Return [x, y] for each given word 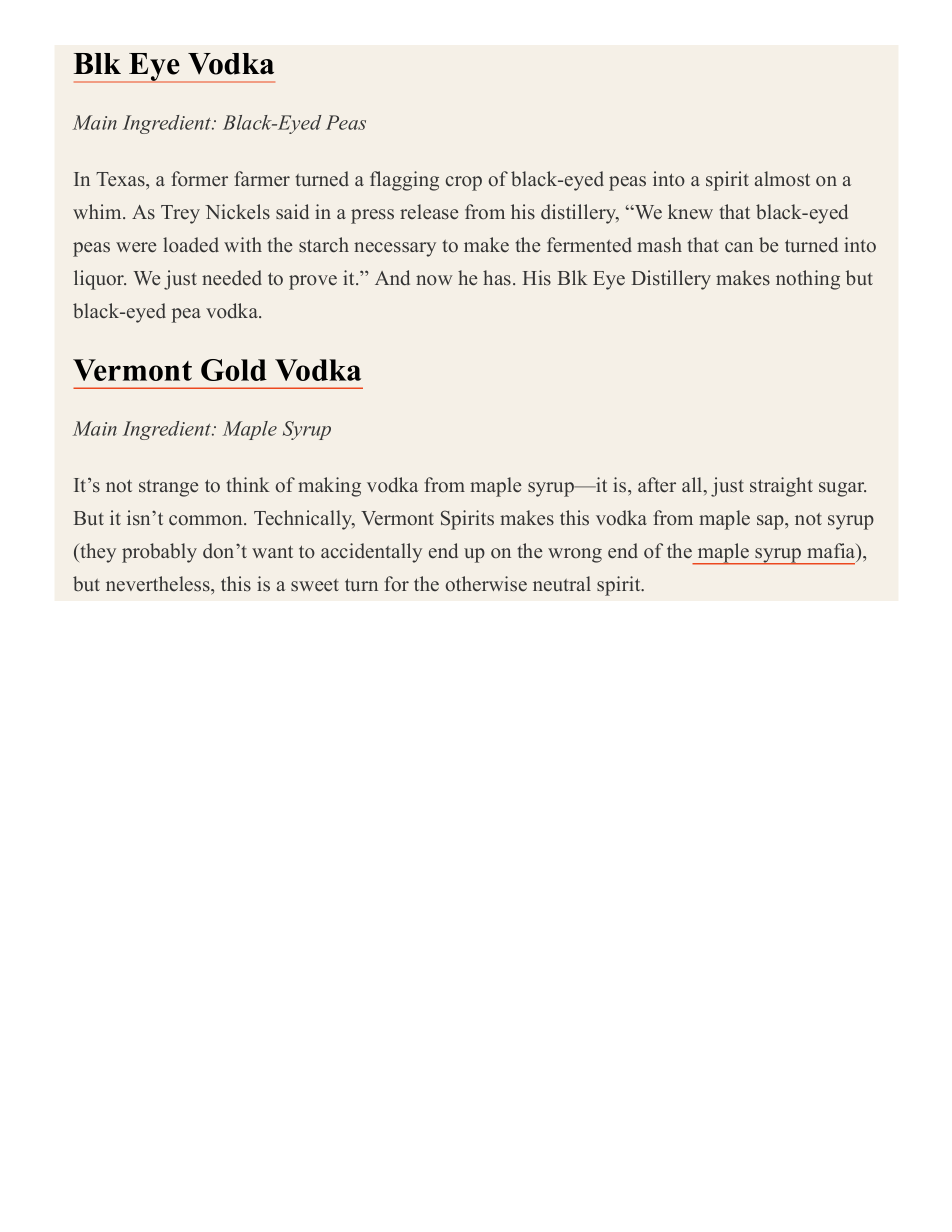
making [329, 487]
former [199, 179]
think [248, 484]
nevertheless [159, 584]
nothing [808, 280]
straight [781, 487]
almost [782, 179]
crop [464, 183]
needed [232, 278]
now [434, 280]
